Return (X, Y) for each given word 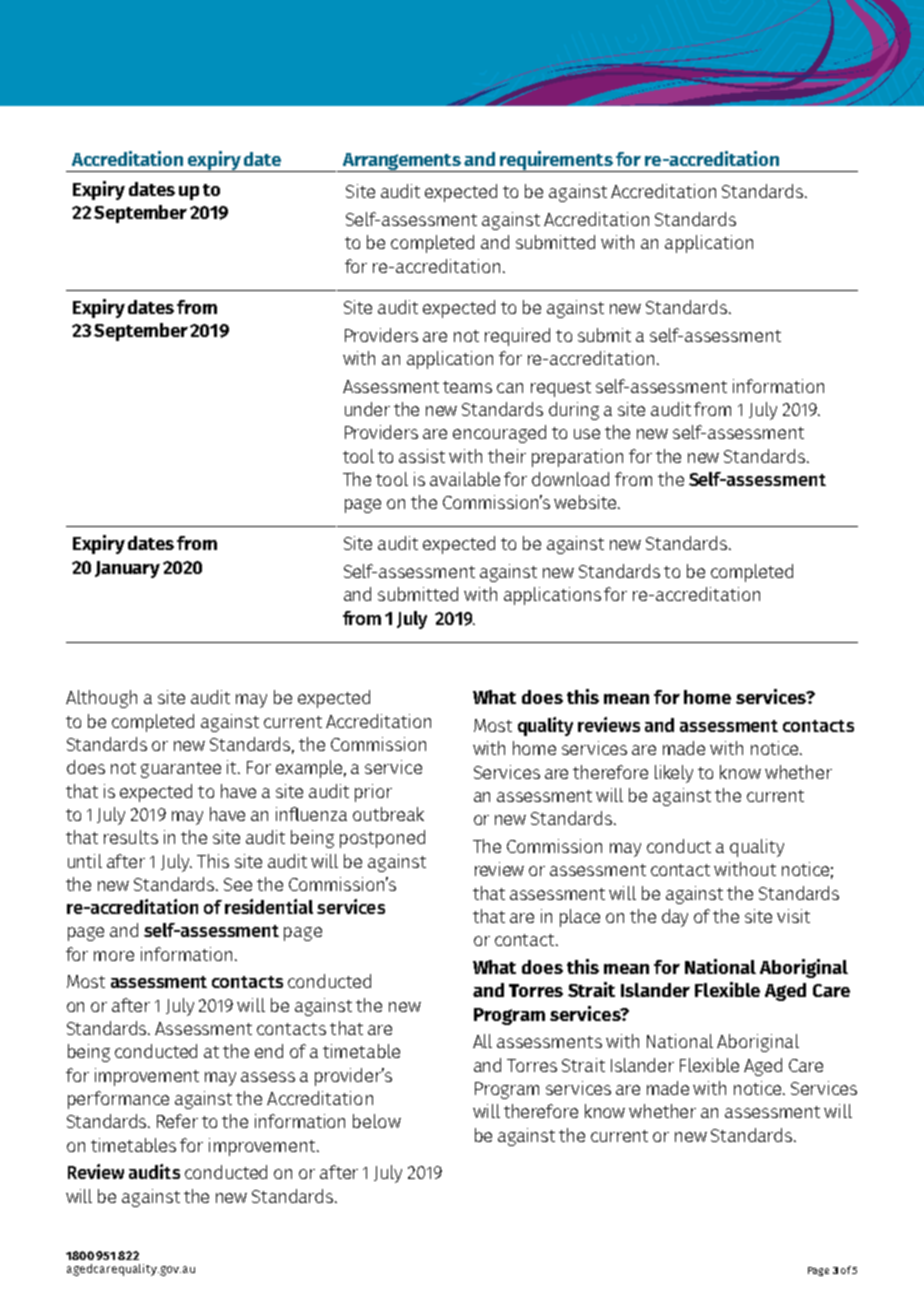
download (570, 479)
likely (674, 774)
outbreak (388, 814)
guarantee (181, 770)
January (127, 569)
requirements (556, 161)
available (465, 479)
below (377, 1121)
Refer (177, 1121)
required (517, 337)
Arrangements (402, 162)
